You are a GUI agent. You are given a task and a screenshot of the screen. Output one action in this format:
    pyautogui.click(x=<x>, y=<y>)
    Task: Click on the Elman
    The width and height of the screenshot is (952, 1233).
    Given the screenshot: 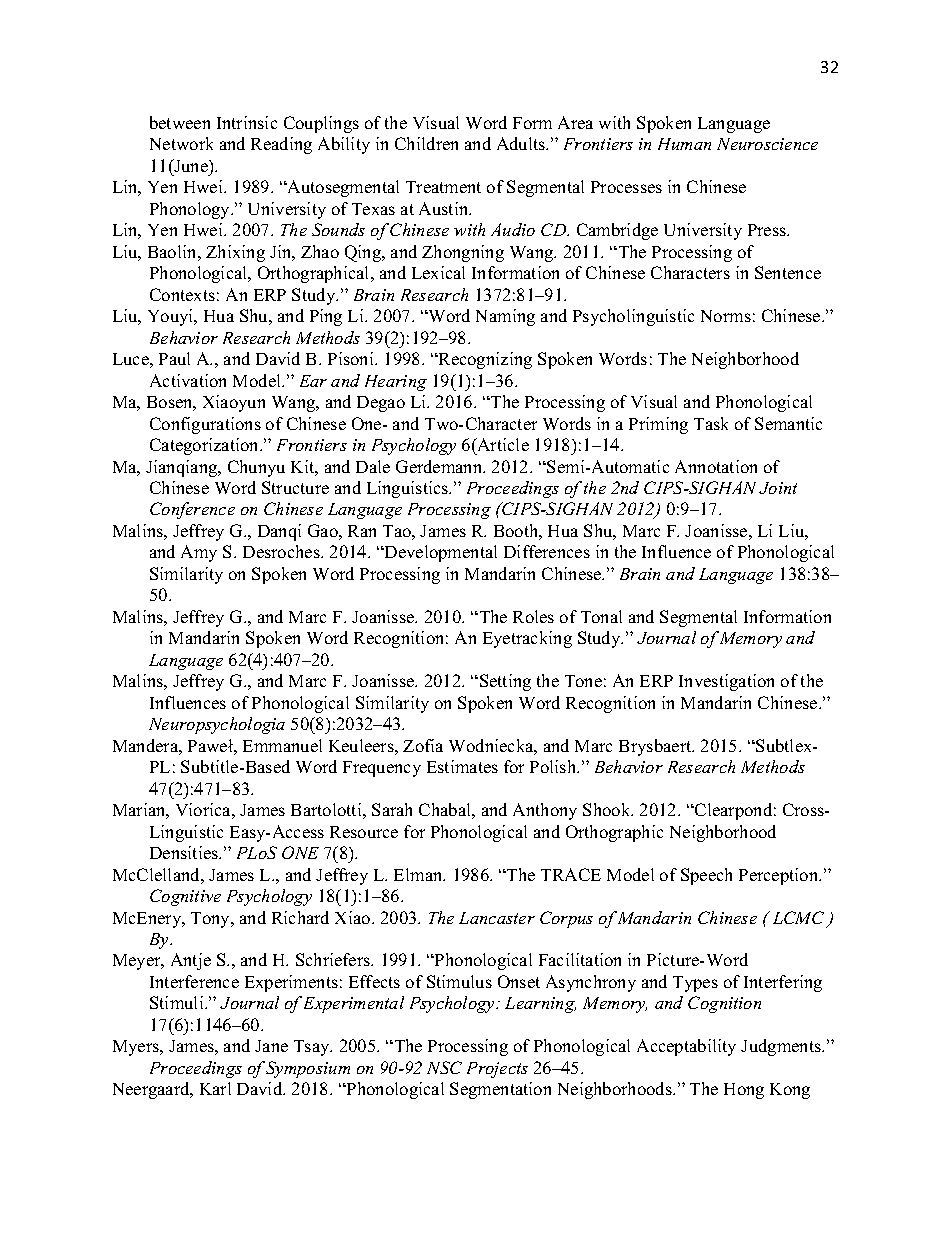 What is the action you would take?
    pyautogui.click(x=419, y=874)
